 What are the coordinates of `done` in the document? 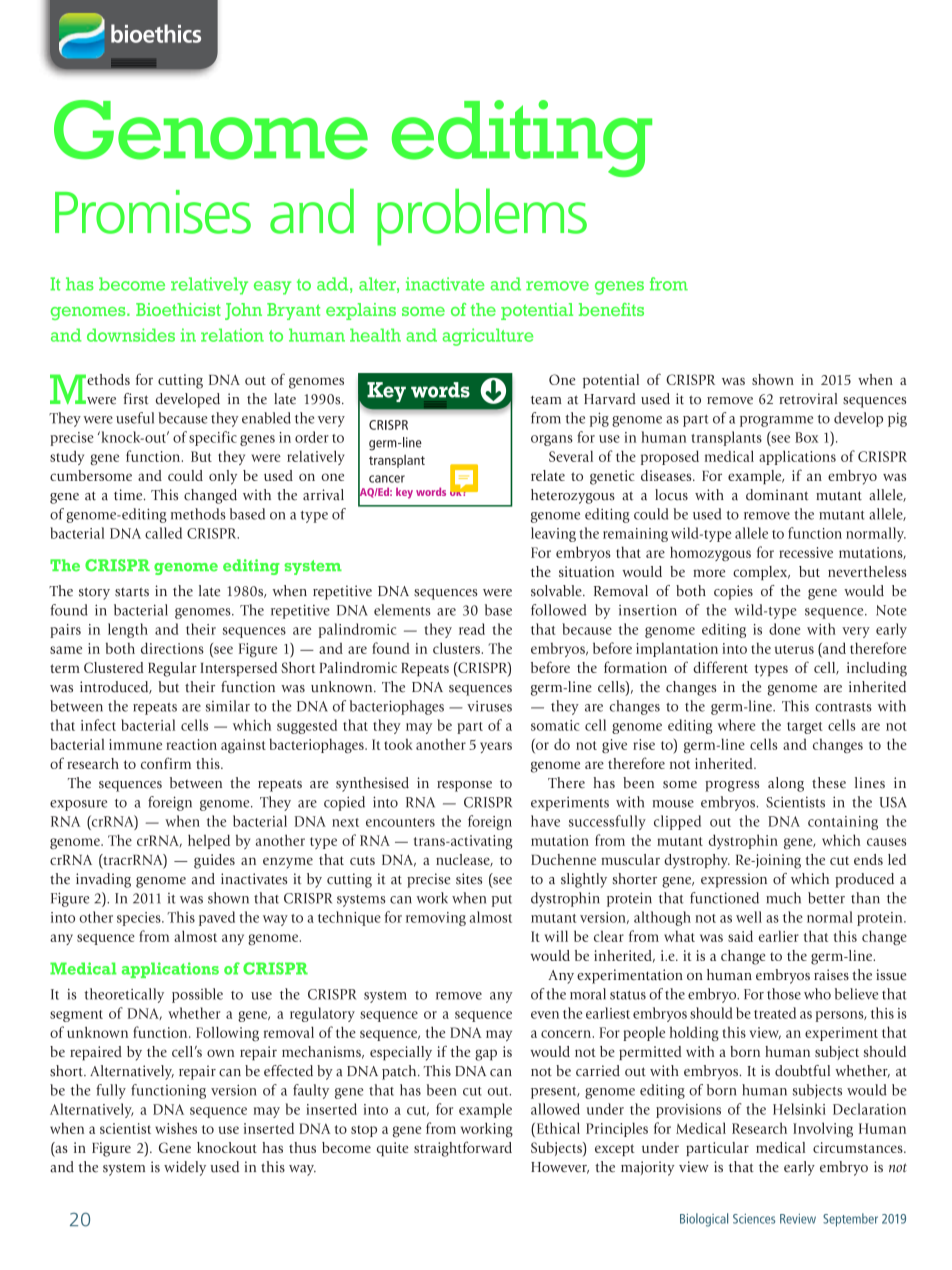 It's located at (785, 629).
